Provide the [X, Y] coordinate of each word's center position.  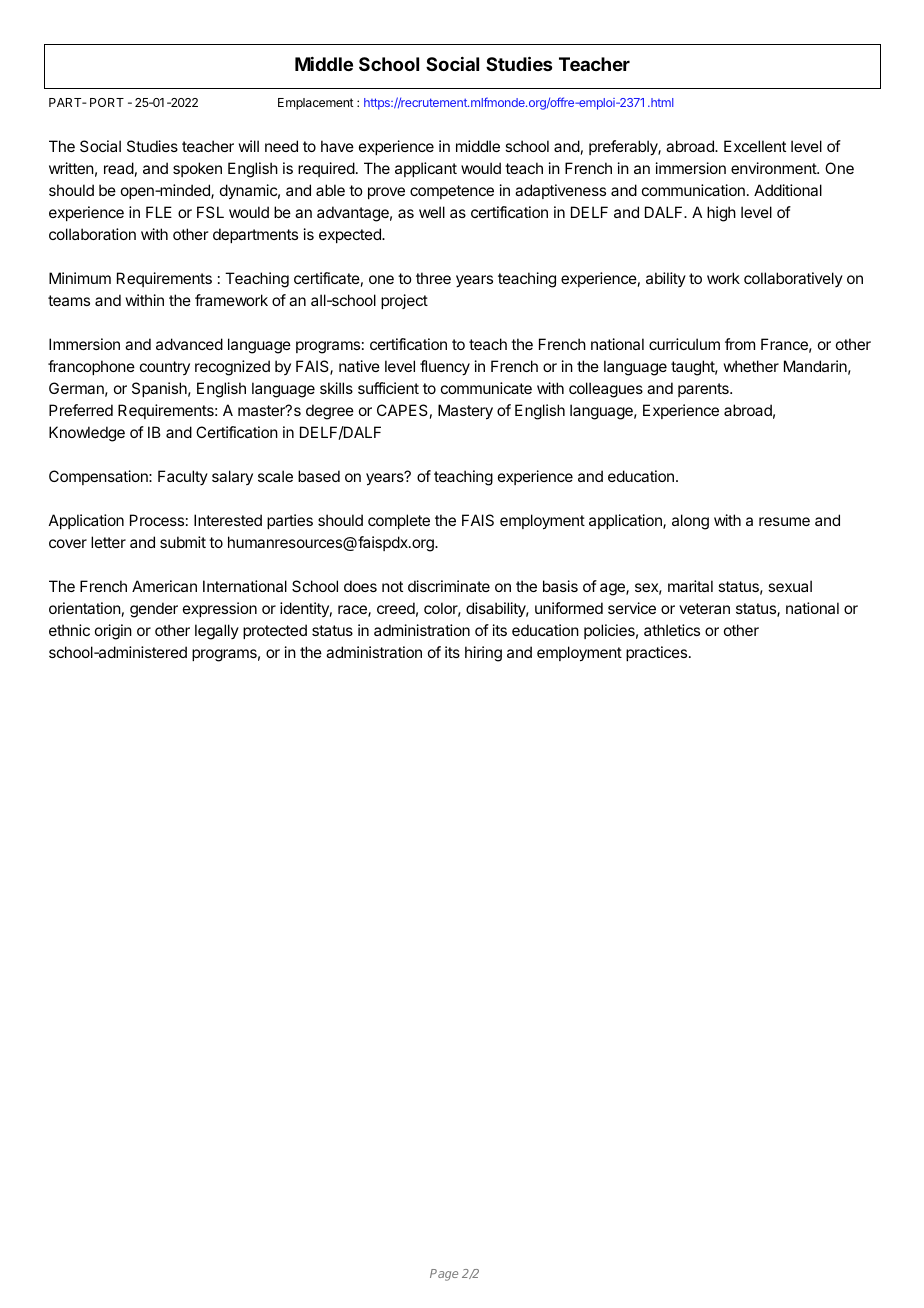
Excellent [755, 146]
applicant [426, 169]
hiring [483, 654]
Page [444, 1275]
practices [658, 653]
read [119, 168]
